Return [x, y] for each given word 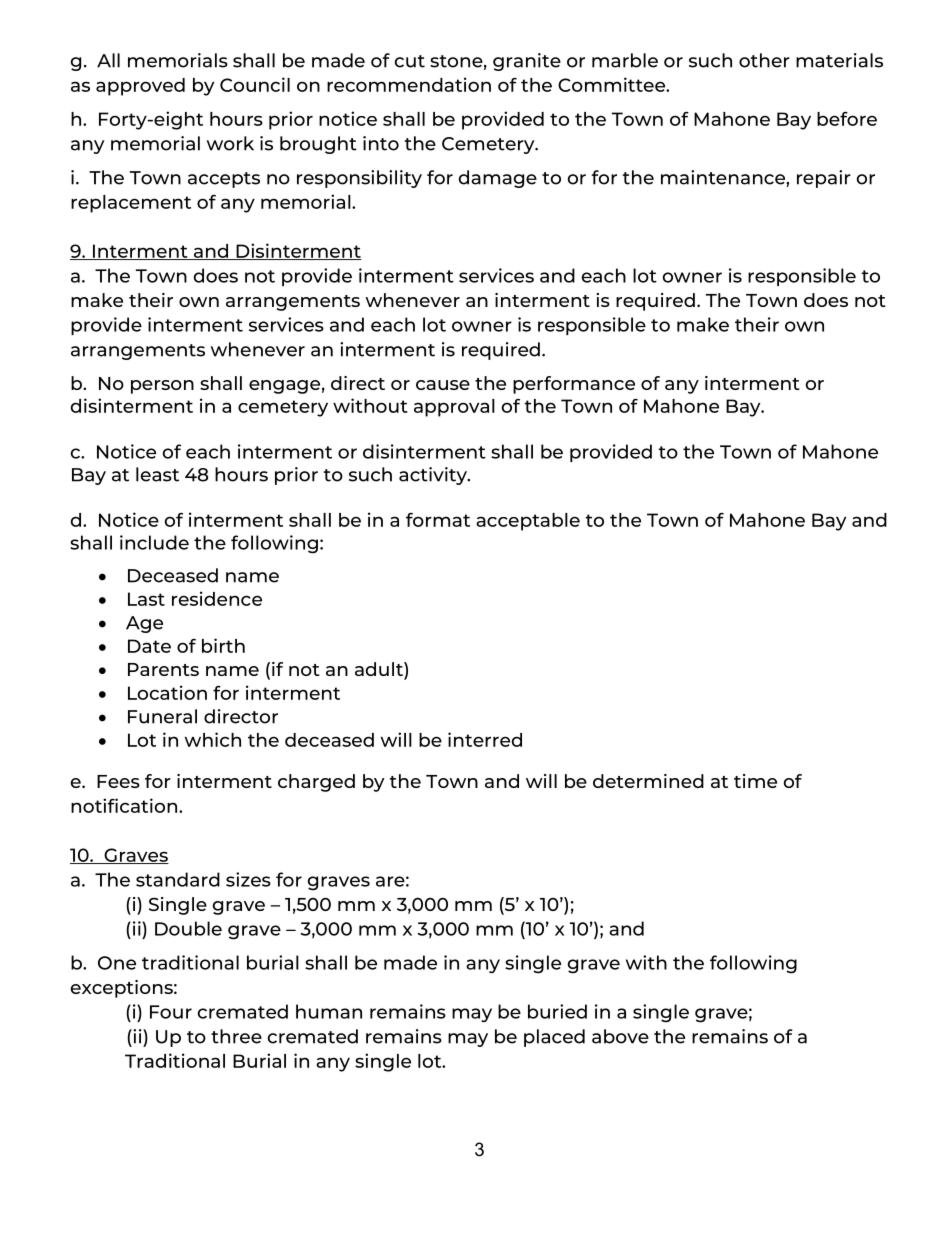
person [162, 387]
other [764, 60]
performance [574, 385]
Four [171, 1012]
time [755, 781]
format [438, 520]
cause [443, 385]
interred [485, 739]
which [213, 739]
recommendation [409, 84]
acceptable [528, 522]
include [154, 542]
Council [255, 84]
